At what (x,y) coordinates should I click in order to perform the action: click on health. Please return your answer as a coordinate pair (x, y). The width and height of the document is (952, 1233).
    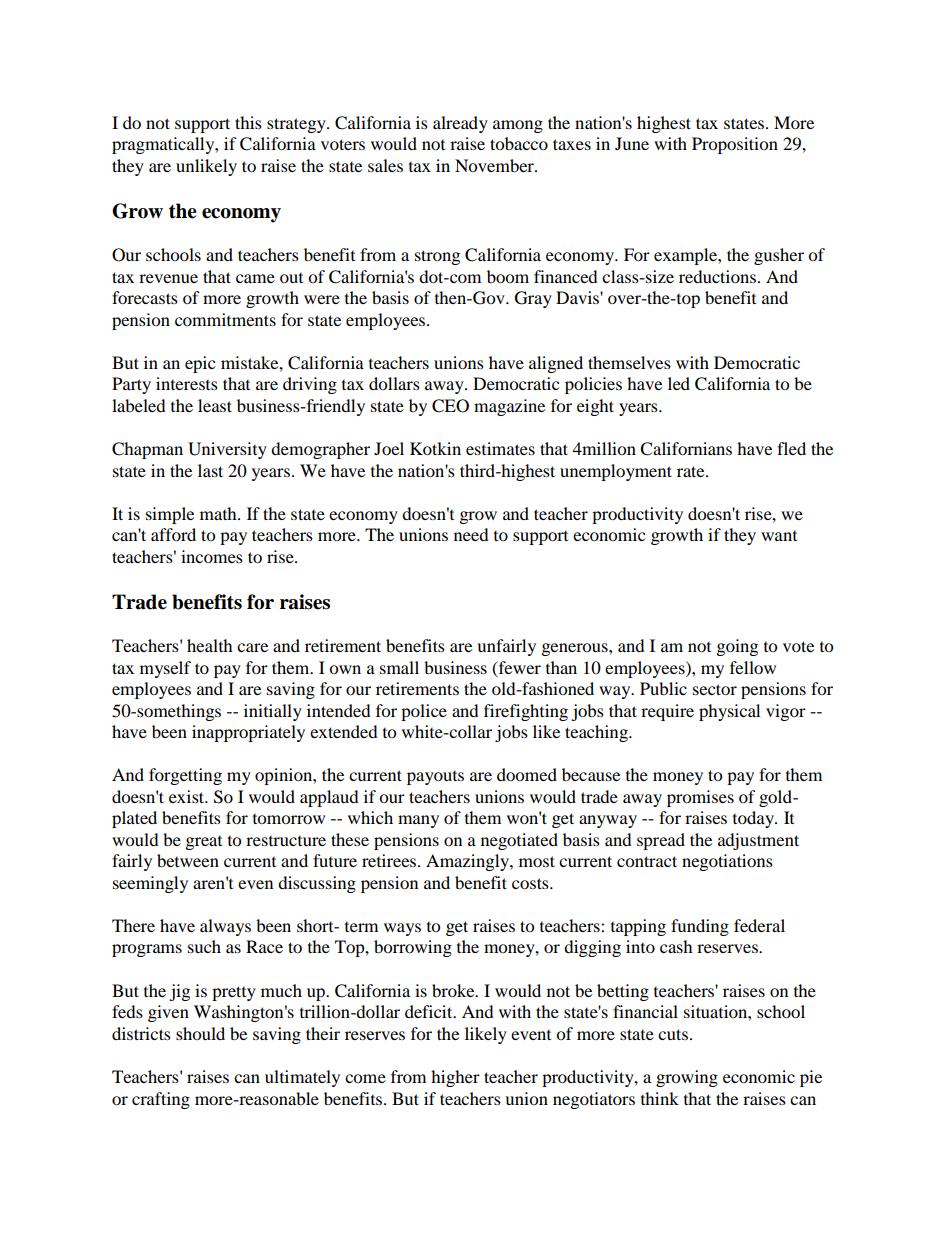
    Looking at the image, I should click on (210, 645).
